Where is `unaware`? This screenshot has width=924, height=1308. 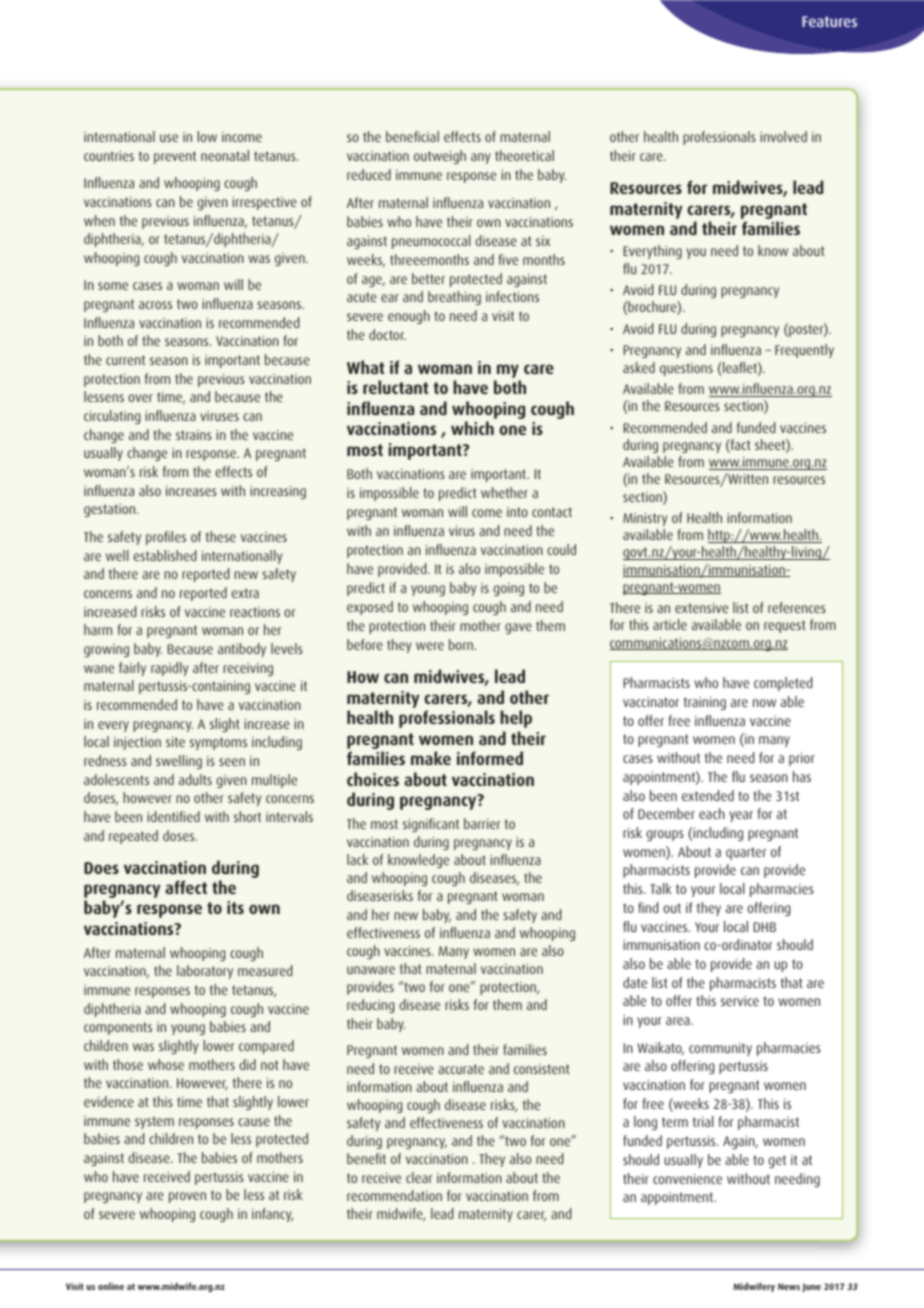
unaware is located at coordinates (371, 970).
